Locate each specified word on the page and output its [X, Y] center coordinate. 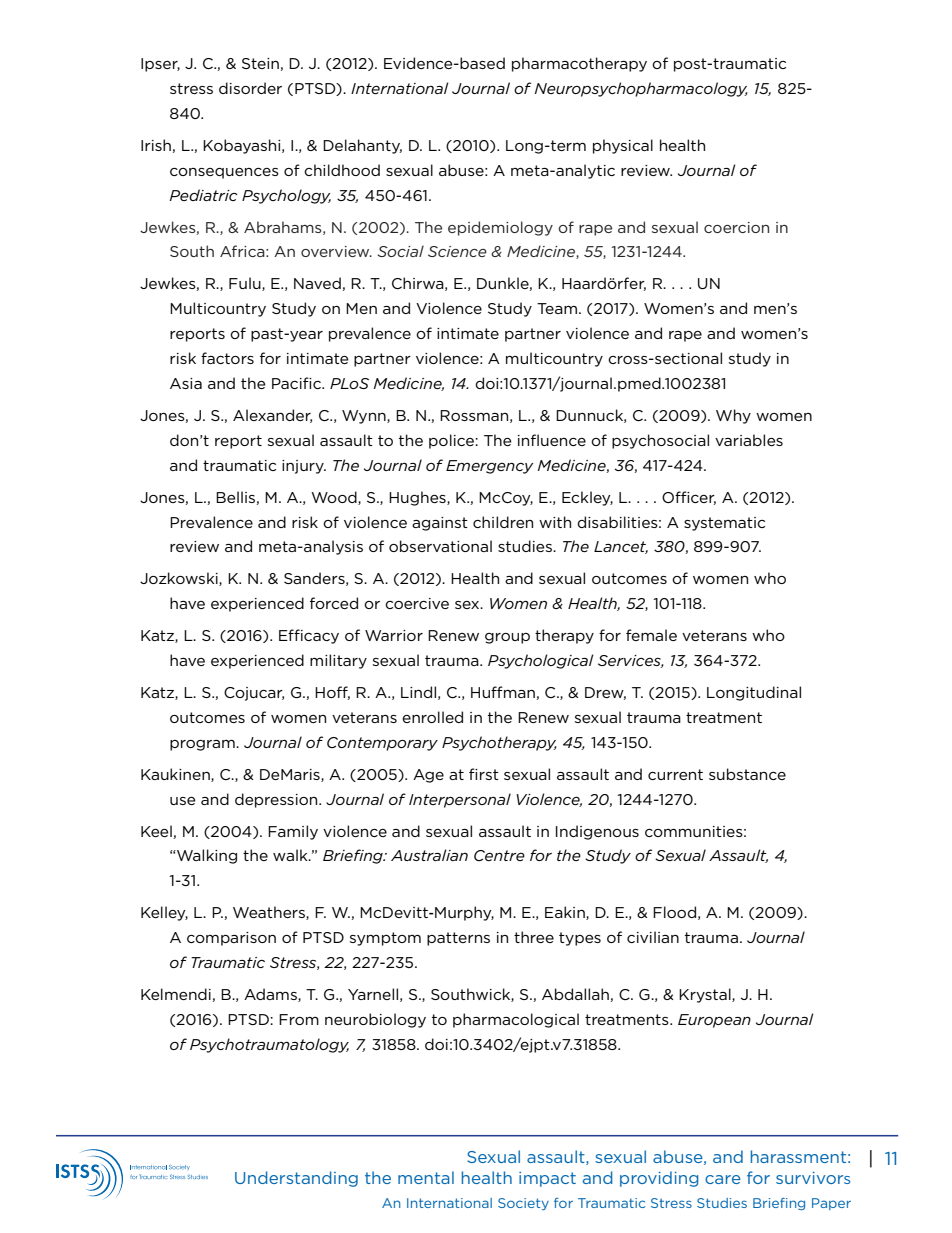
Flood [674, 912]
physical [623, 146]
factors [227, 358]
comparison [231, 939]
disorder [250, 88]
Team [557, 308]
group [507, 638]
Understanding [296, 1179]
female [651, 635]
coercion [736, 227]
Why [733, 416]
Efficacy [309, 636]
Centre [499, 855]
